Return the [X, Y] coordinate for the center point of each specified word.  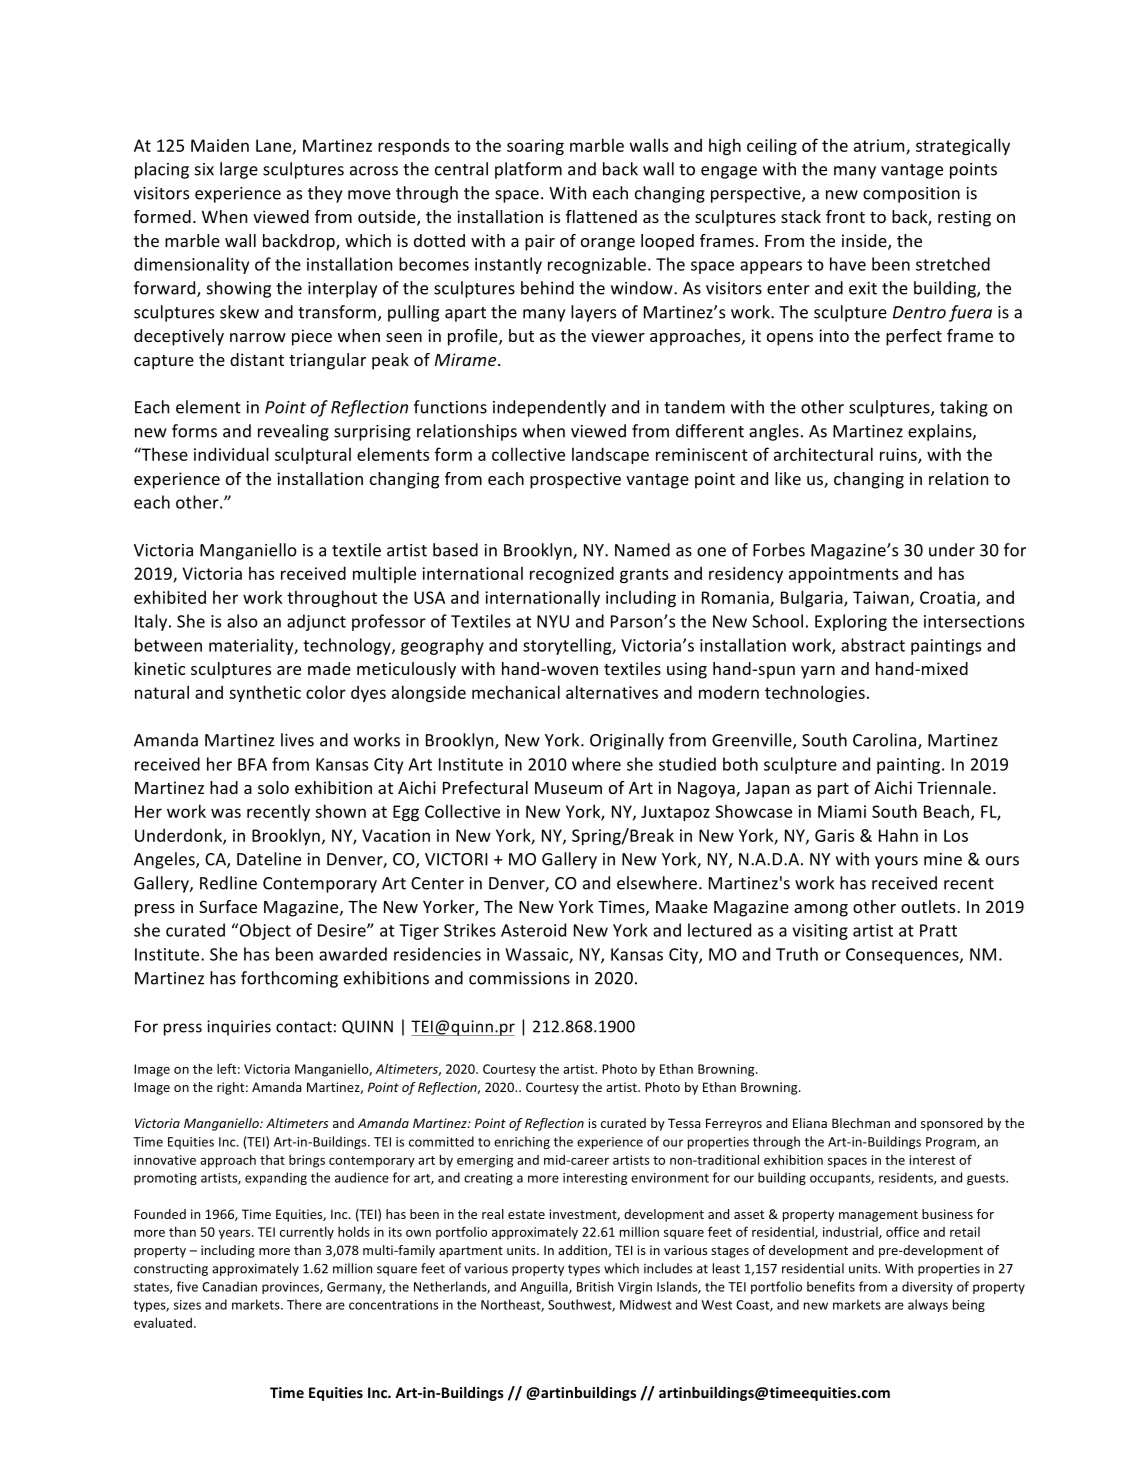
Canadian [229, 1286]
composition [911, 195]
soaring [535, 147]
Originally [627, 741]
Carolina [886, 741]
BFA [252, 764]
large [239, 170]
